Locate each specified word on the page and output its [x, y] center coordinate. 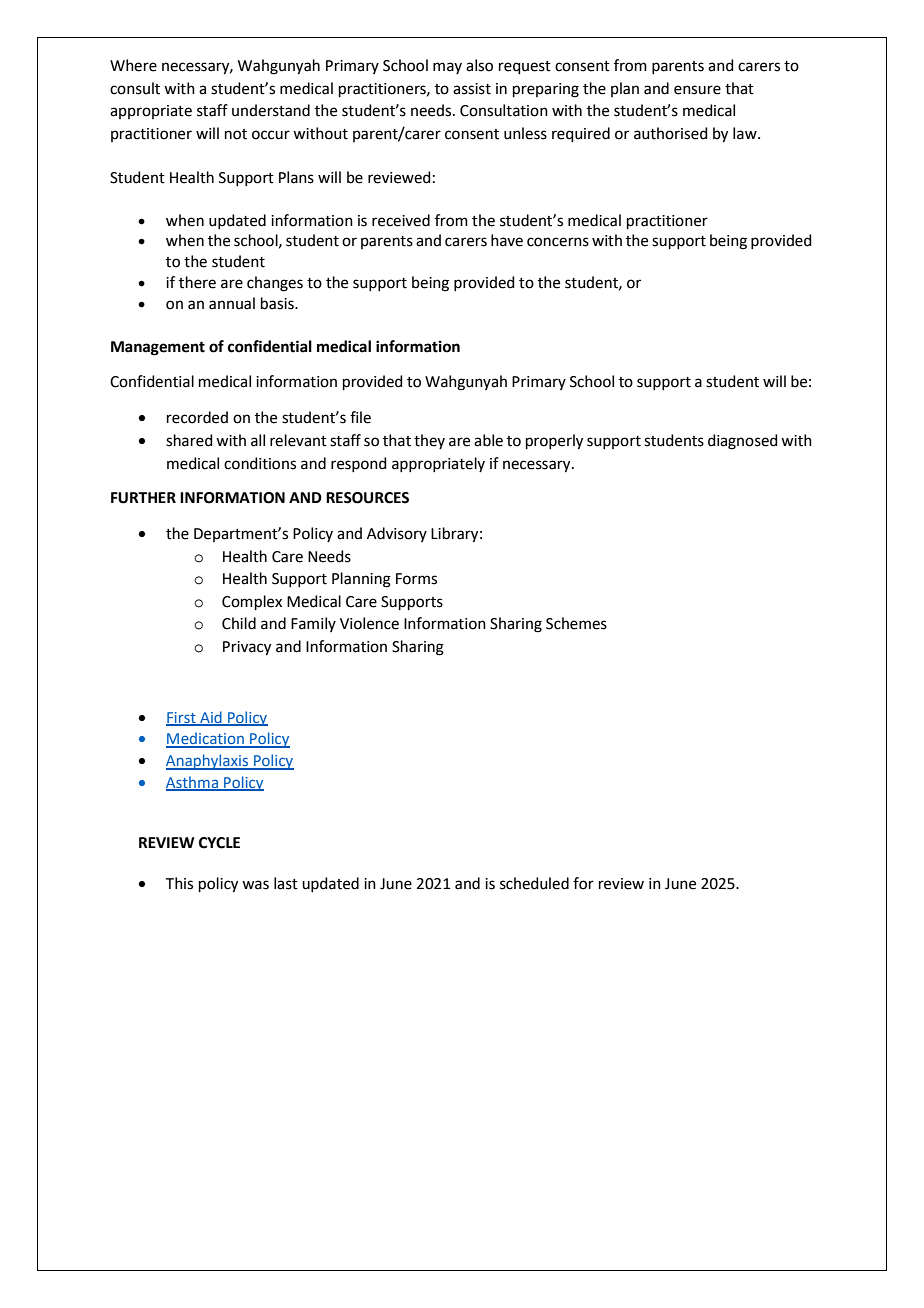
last [286, 883]
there [197, 282]
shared [189, 440]
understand [271, 110]
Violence [369, 623]
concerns [558, 242]
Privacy [247, 648]
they [429, 441]
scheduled [534, 883]
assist [472, 89]
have [507, 240]
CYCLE [219, 843]
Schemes [576, 623]
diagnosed [743, 442]
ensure [697, 90]
